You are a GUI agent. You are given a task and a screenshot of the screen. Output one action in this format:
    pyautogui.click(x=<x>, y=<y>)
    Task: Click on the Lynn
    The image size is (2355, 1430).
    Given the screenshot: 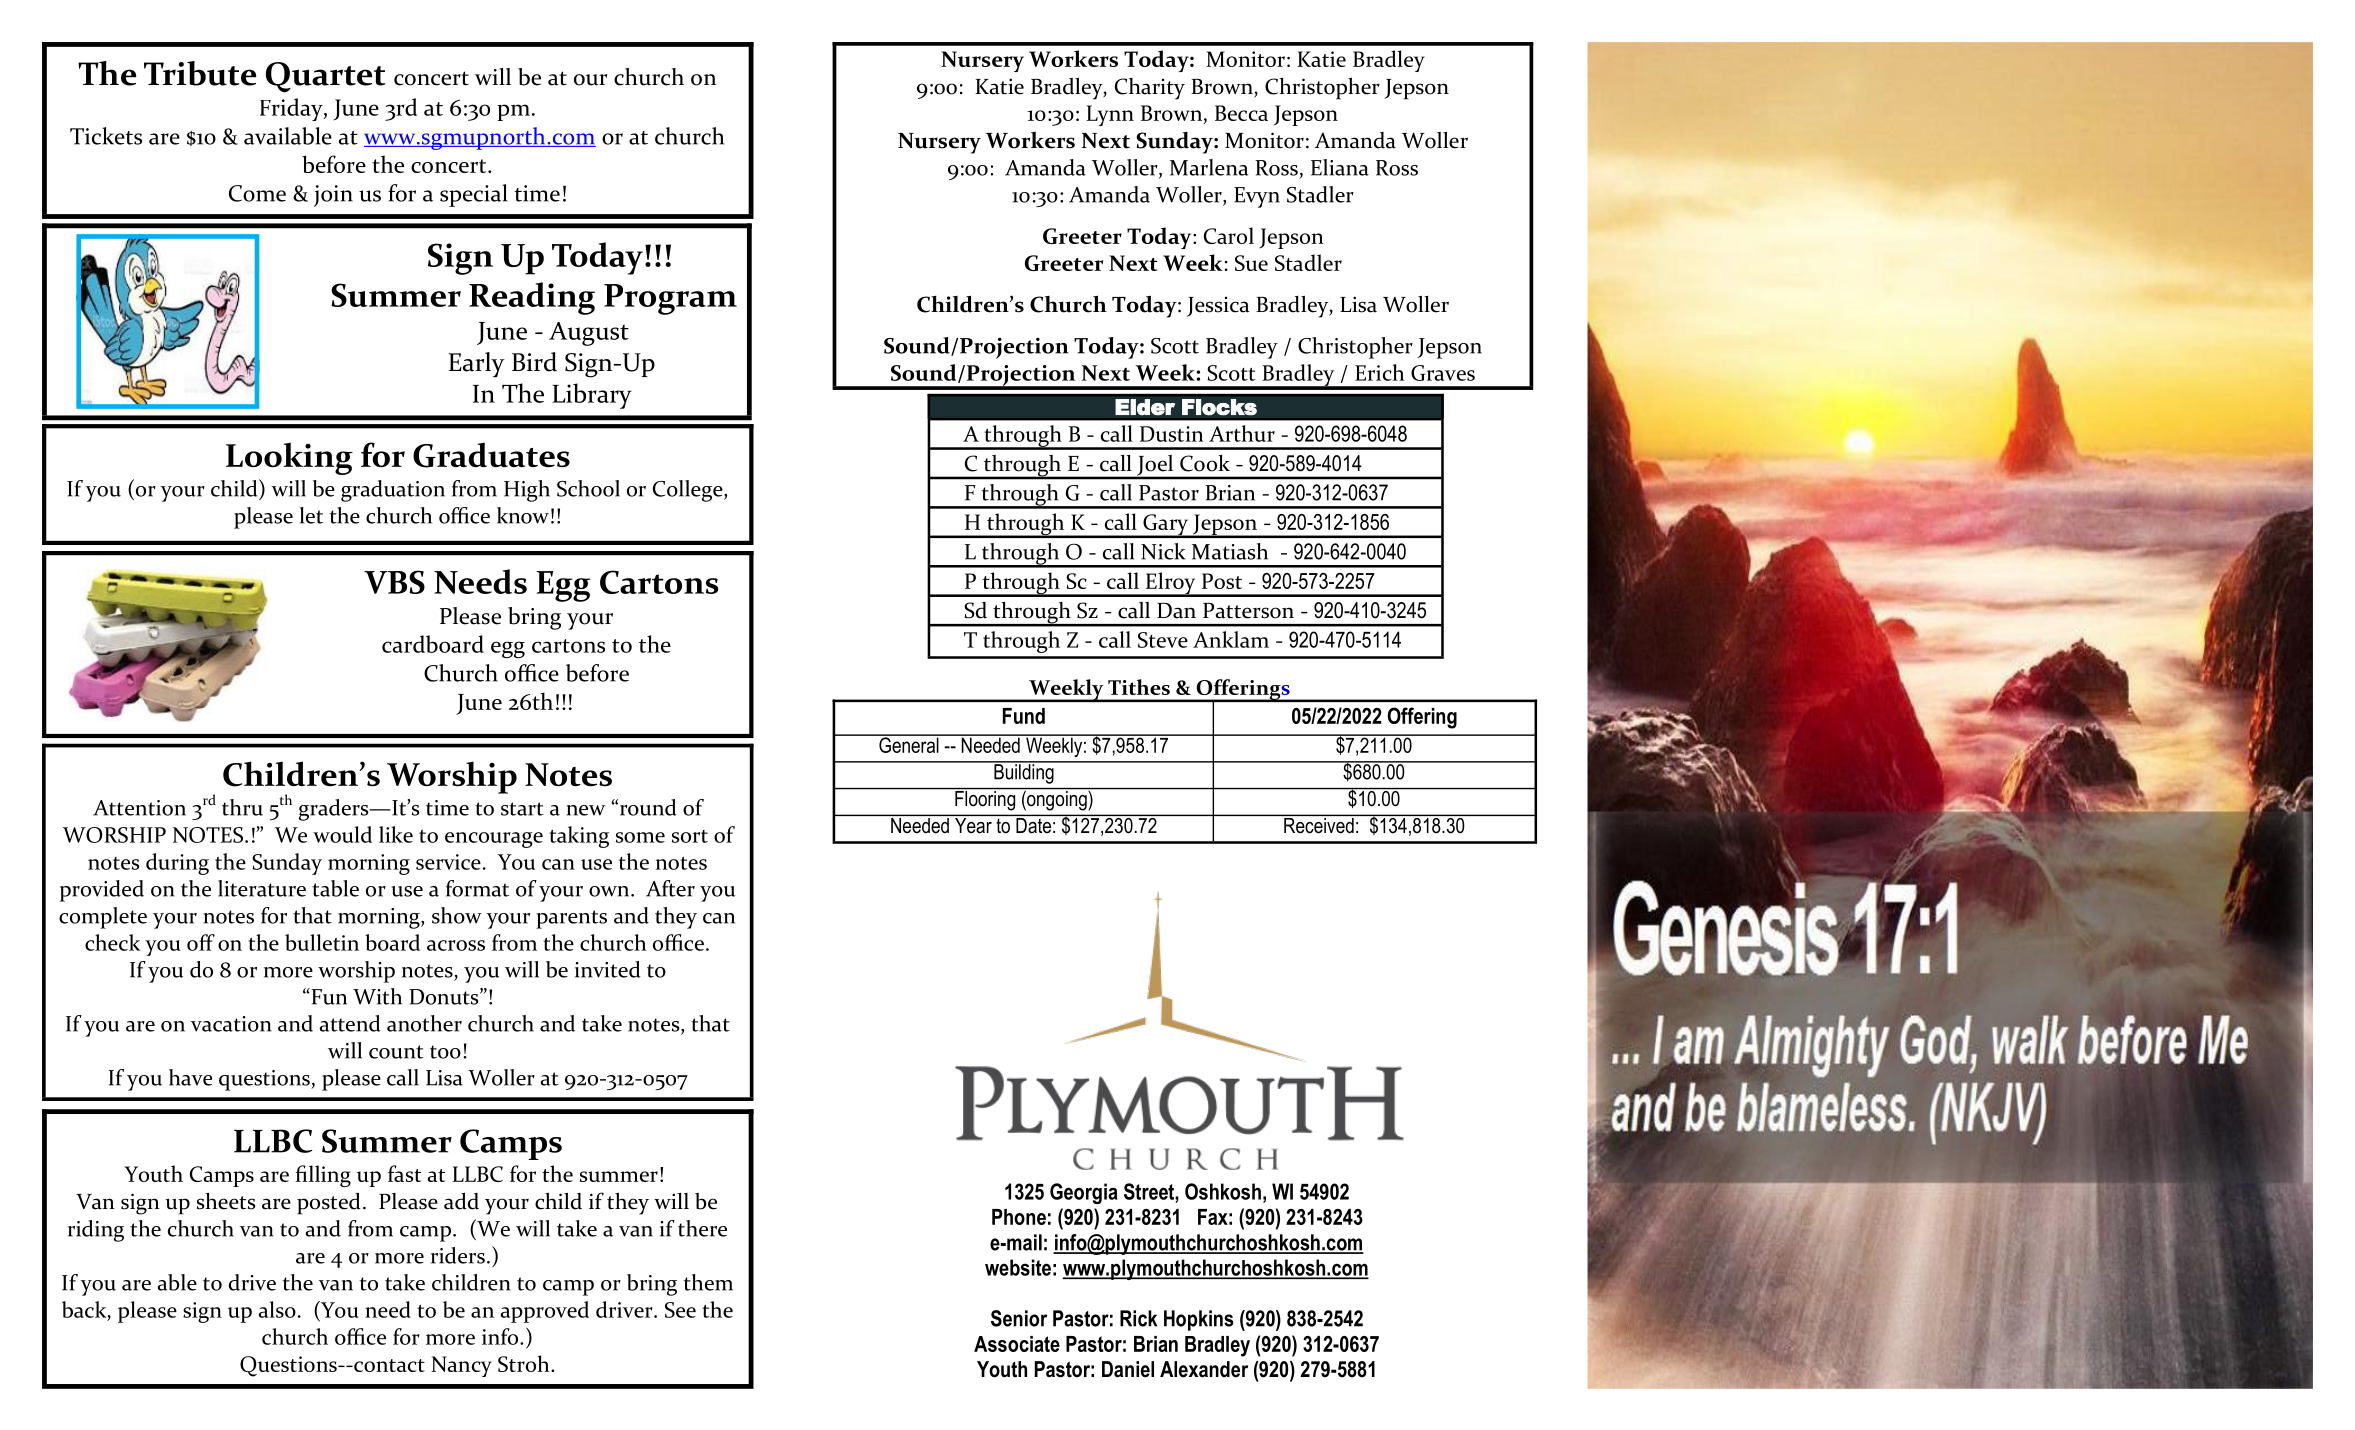 What is the action you would take?
    pyautogui.click(x=1110, y=115)
